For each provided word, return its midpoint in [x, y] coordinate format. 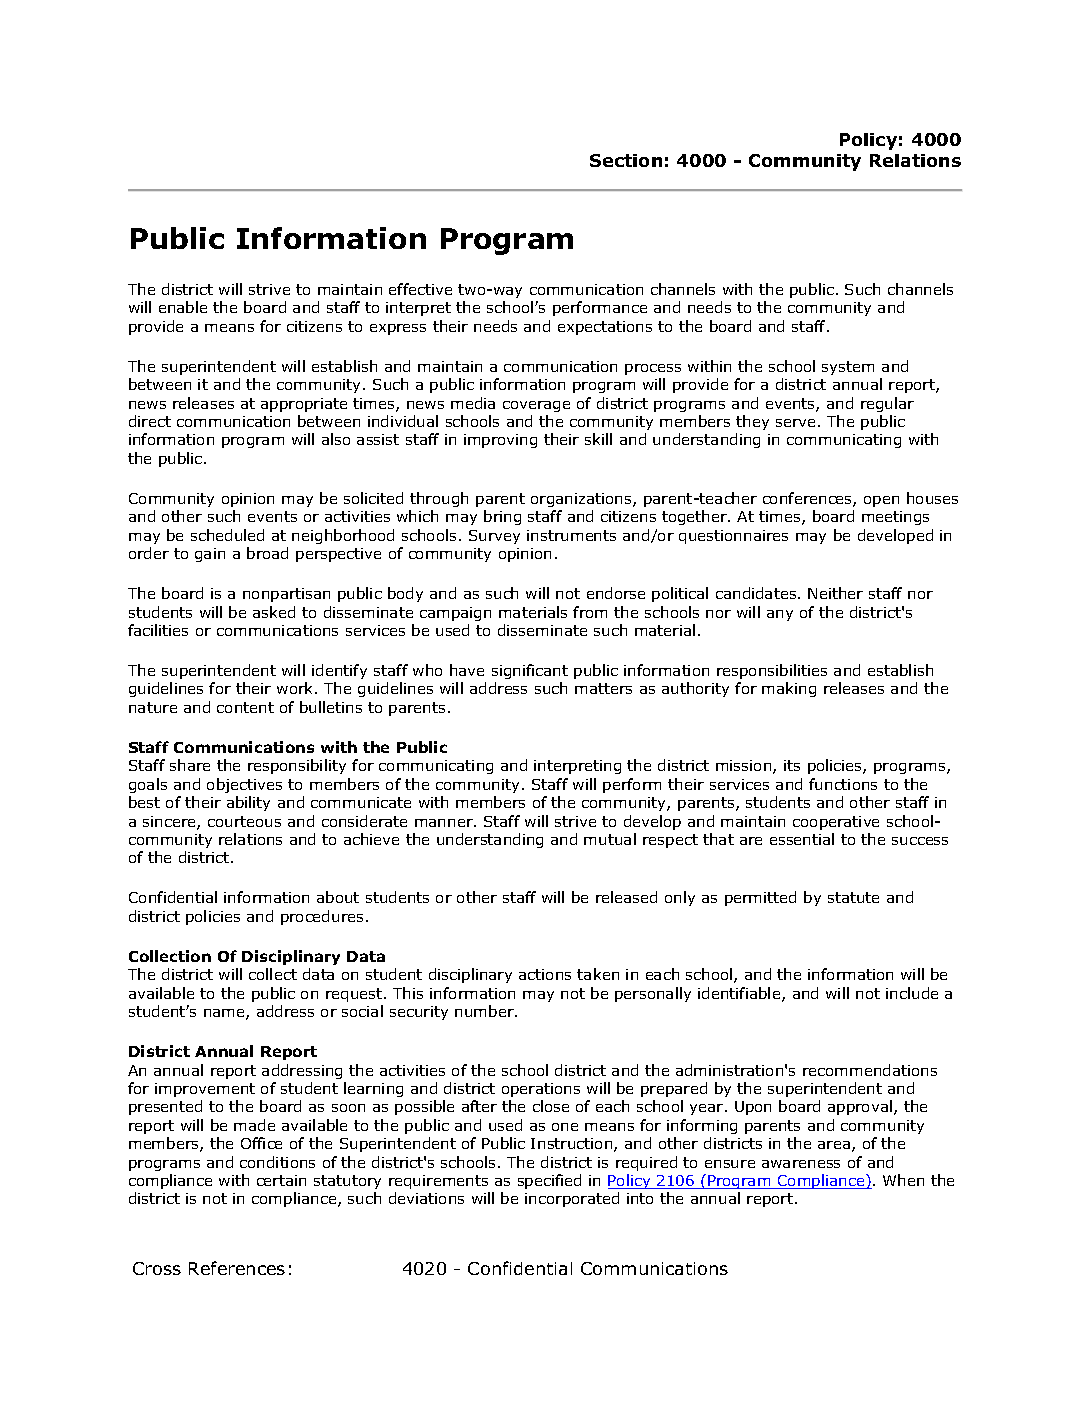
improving [500, 441]
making [789, 689]
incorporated [572, 1199]
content [245, 707]
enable [183, 307]
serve [795, 423]
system [848, 368]
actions [545, 974]
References [237, 1268]
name [225, 1014]
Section [626, 160]
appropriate [304, 405]
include [912, 993]
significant [530, 671]
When [903, 1180]
